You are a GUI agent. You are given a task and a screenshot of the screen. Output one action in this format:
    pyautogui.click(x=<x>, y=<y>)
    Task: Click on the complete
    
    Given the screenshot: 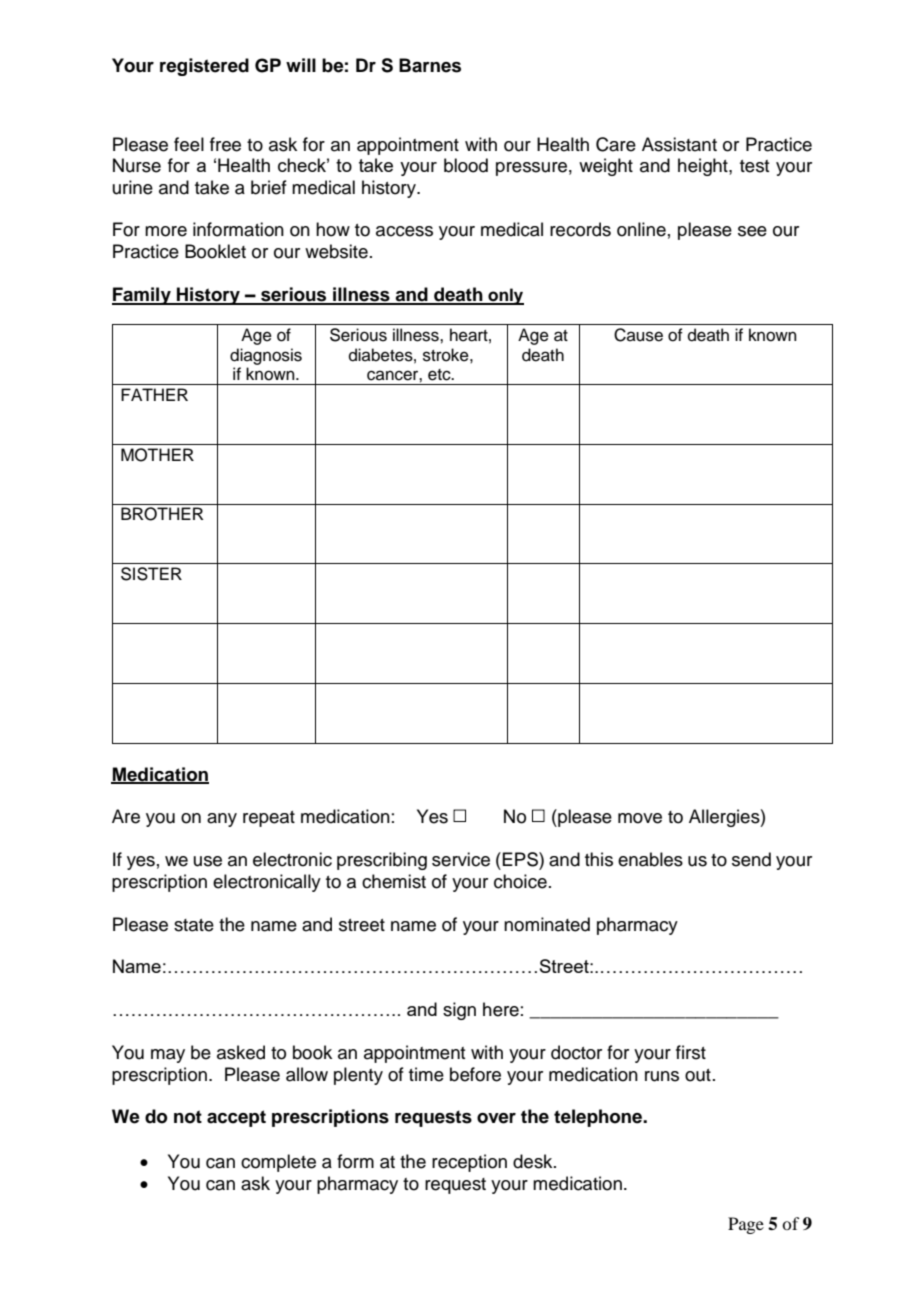 What is the action you would take?
    pyautogui.click(x=278, y=1163)
